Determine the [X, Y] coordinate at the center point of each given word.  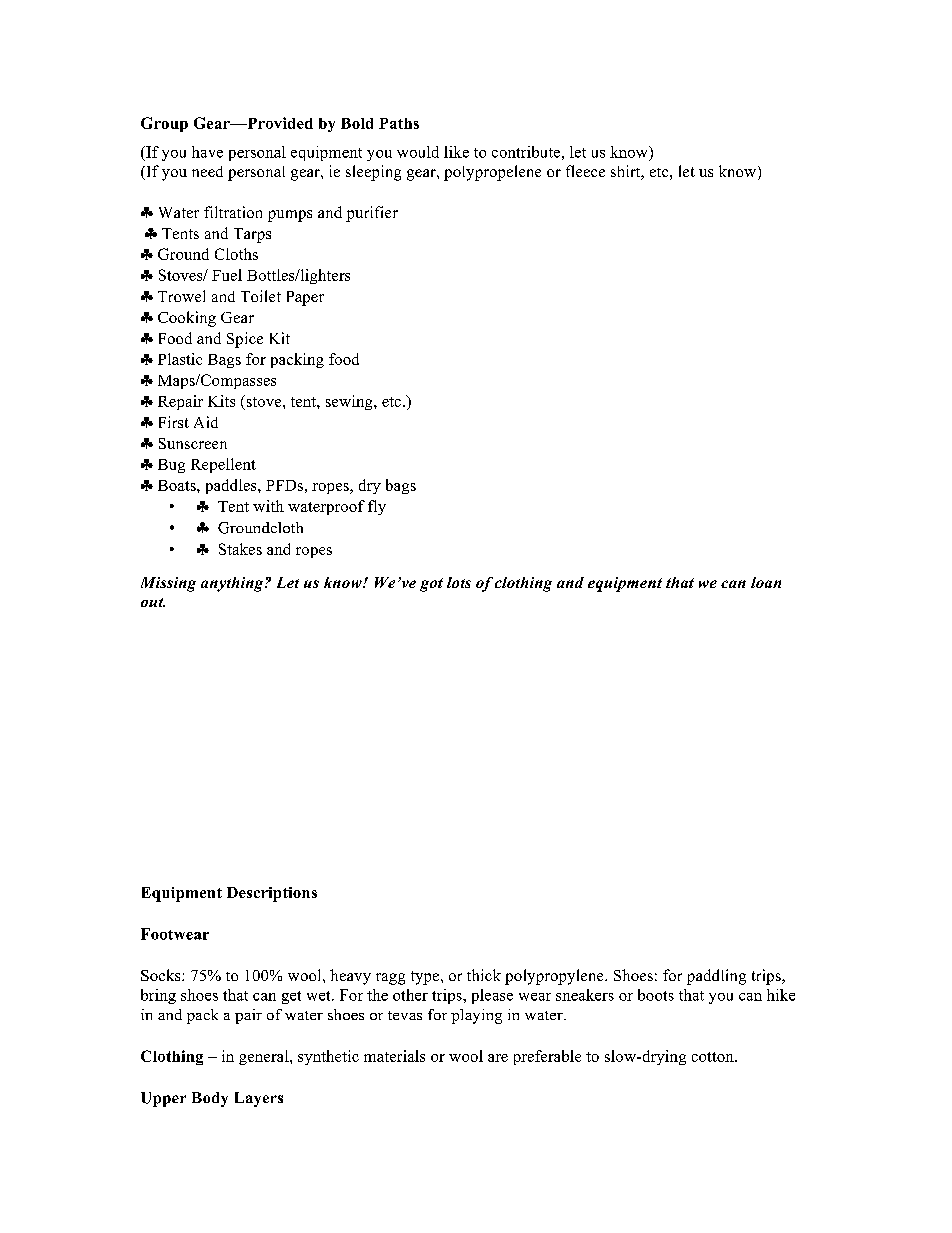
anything [233, 584]
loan [766, 582]
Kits [221, 401]
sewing [350, 402]
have [207, 152]
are [498, 1058]
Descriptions [272, 894]
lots [459, 582]
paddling [716, 977]
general [265, 1057]
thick [484, 975]
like [456, 152]
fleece [585, 171]
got [431, 585]
